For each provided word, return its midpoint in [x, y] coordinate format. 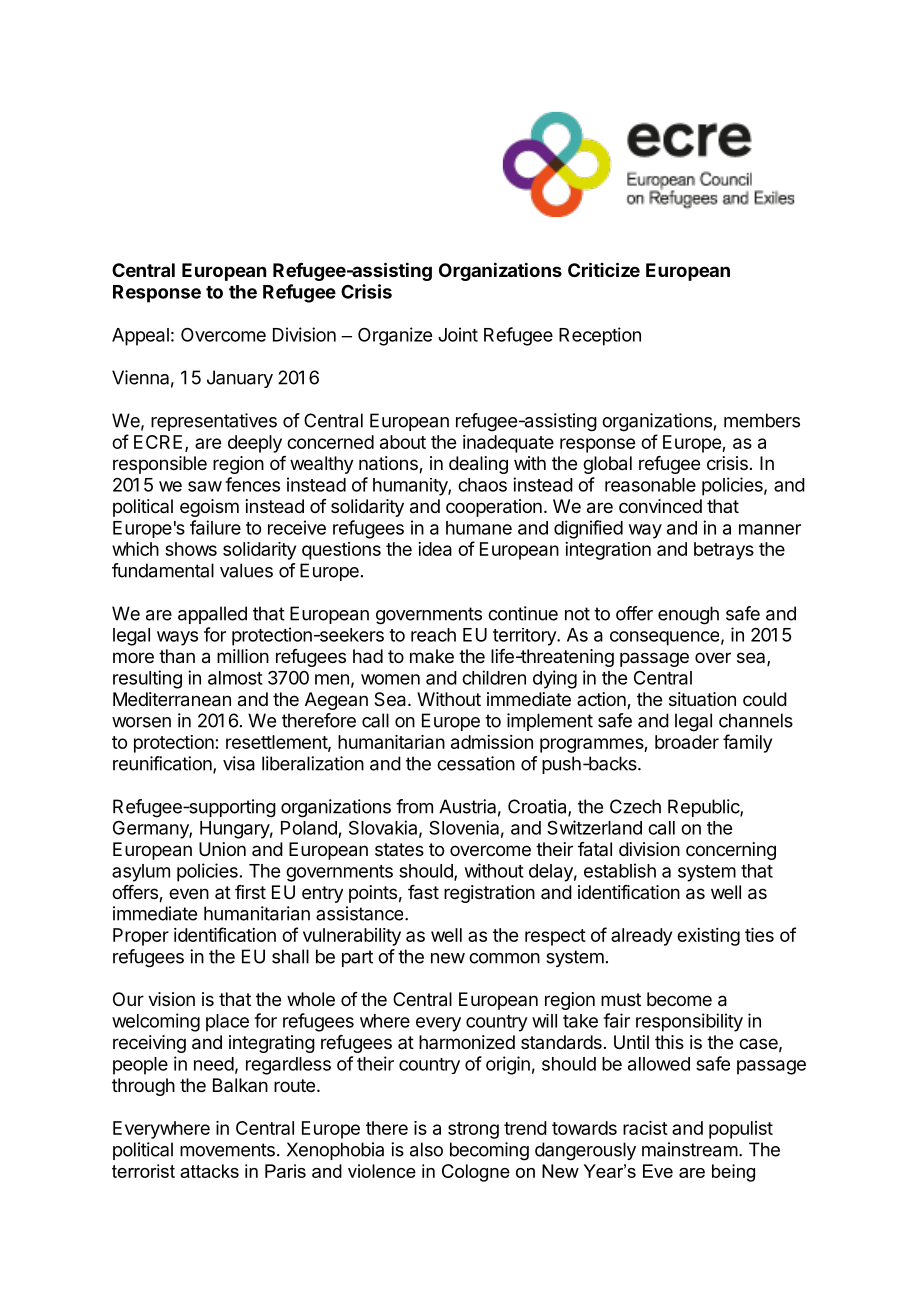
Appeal [140, 337]
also [426, 1149]
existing [708, 937]
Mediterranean [172, 699]
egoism [209, 508]
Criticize [604, 269]
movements [227, 1150]
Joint [458, 334]
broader [687, 742]
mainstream [690, 1149]
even [189, 893]
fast [423, 892]
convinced [660, 506]
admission [492, 742]
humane [479, 528]
